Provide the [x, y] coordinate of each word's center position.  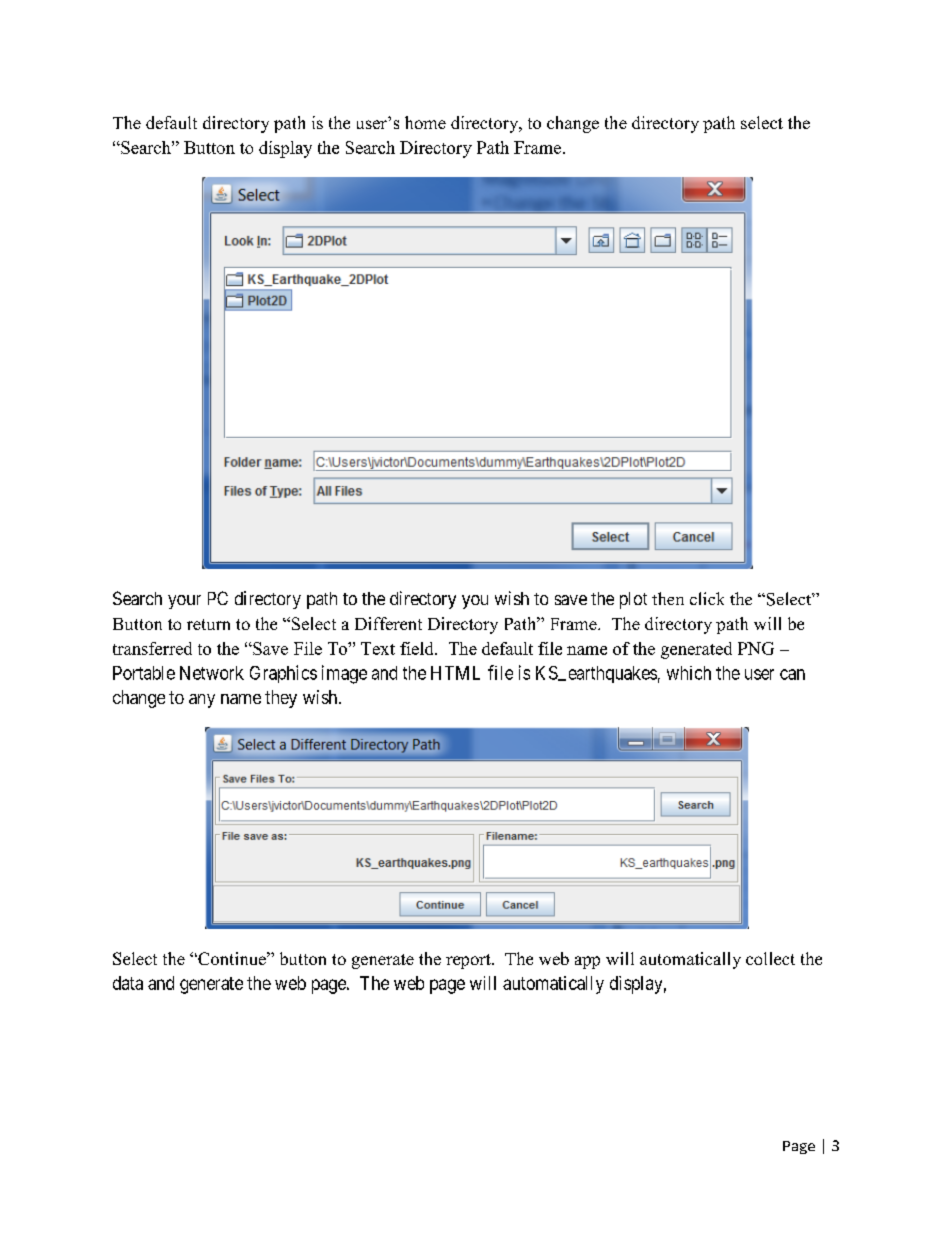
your [184, 602]
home [425, 122]
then [668, 598]
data [128, 983]
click [707, 598]
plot [633, 600]
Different [388, 623]
